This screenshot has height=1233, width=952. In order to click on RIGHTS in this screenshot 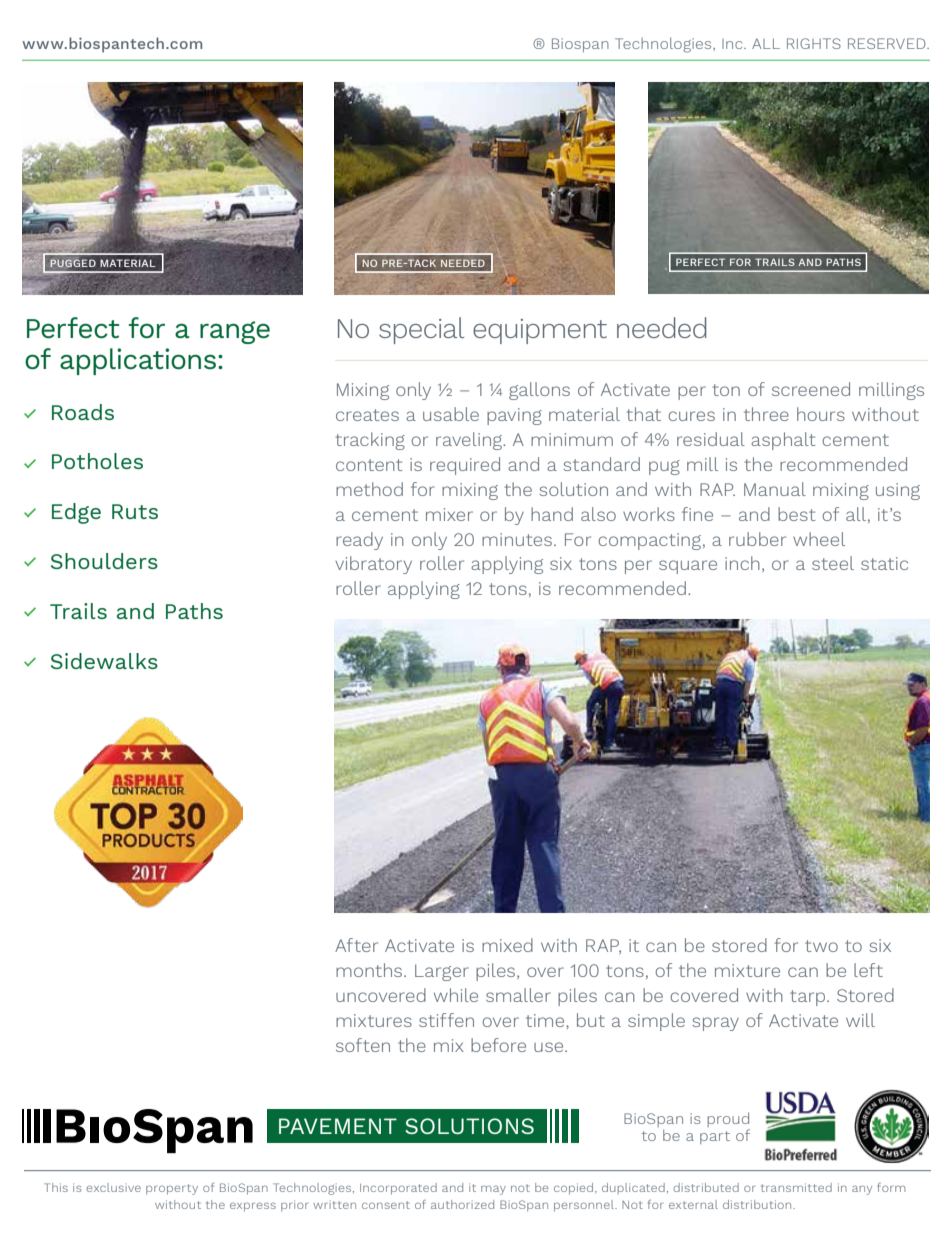, I will do `click(814, 43)`.
